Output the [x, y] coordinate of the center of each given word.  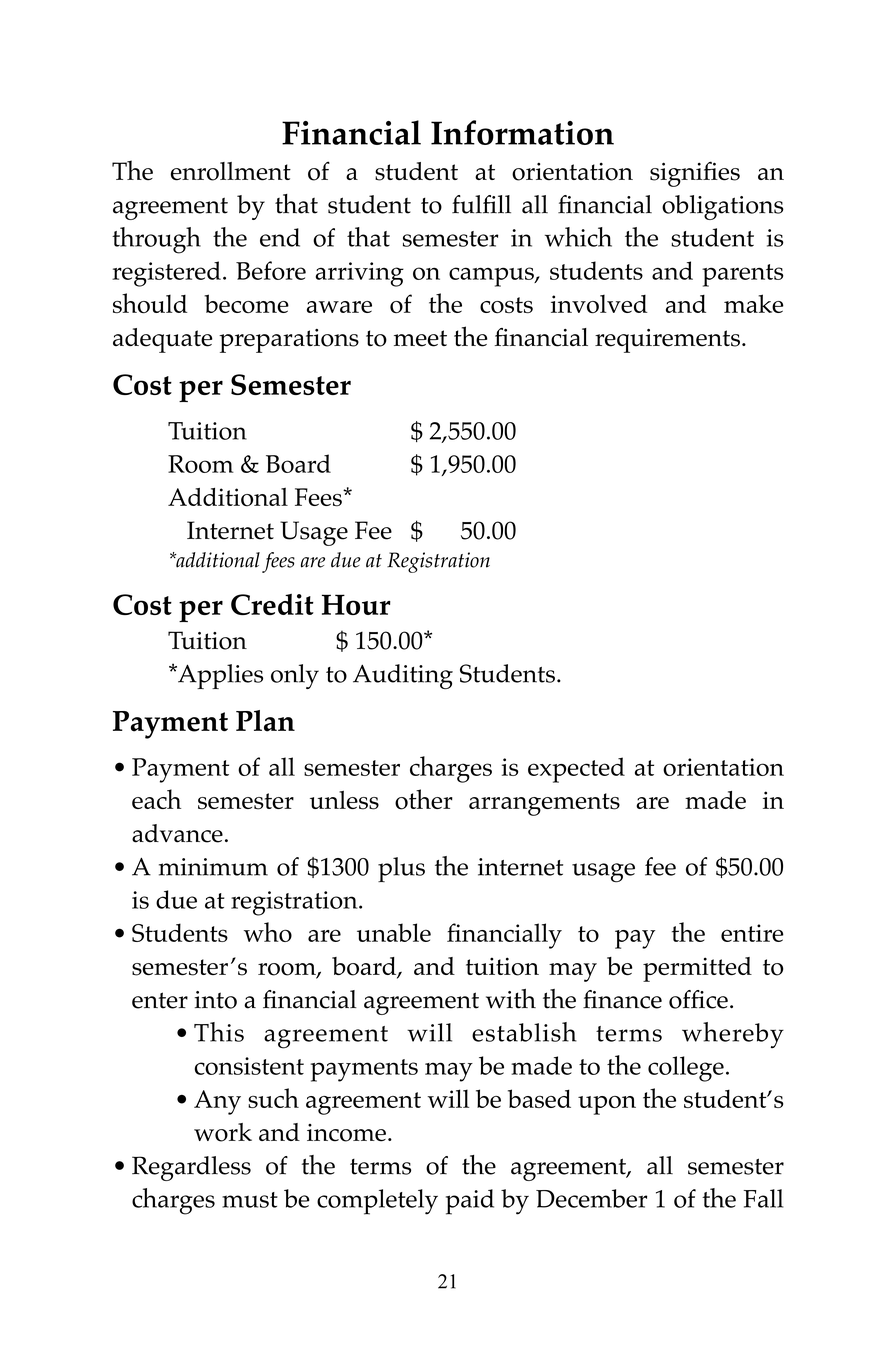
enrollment [231, 171]
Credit [272, 604]
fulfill [481, 204]
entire [752, 933]
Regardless [191, 1168]
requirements [667, 341]
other [424, 799]
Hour [356, 604]
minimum [213, 867]
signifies [695, 174]
